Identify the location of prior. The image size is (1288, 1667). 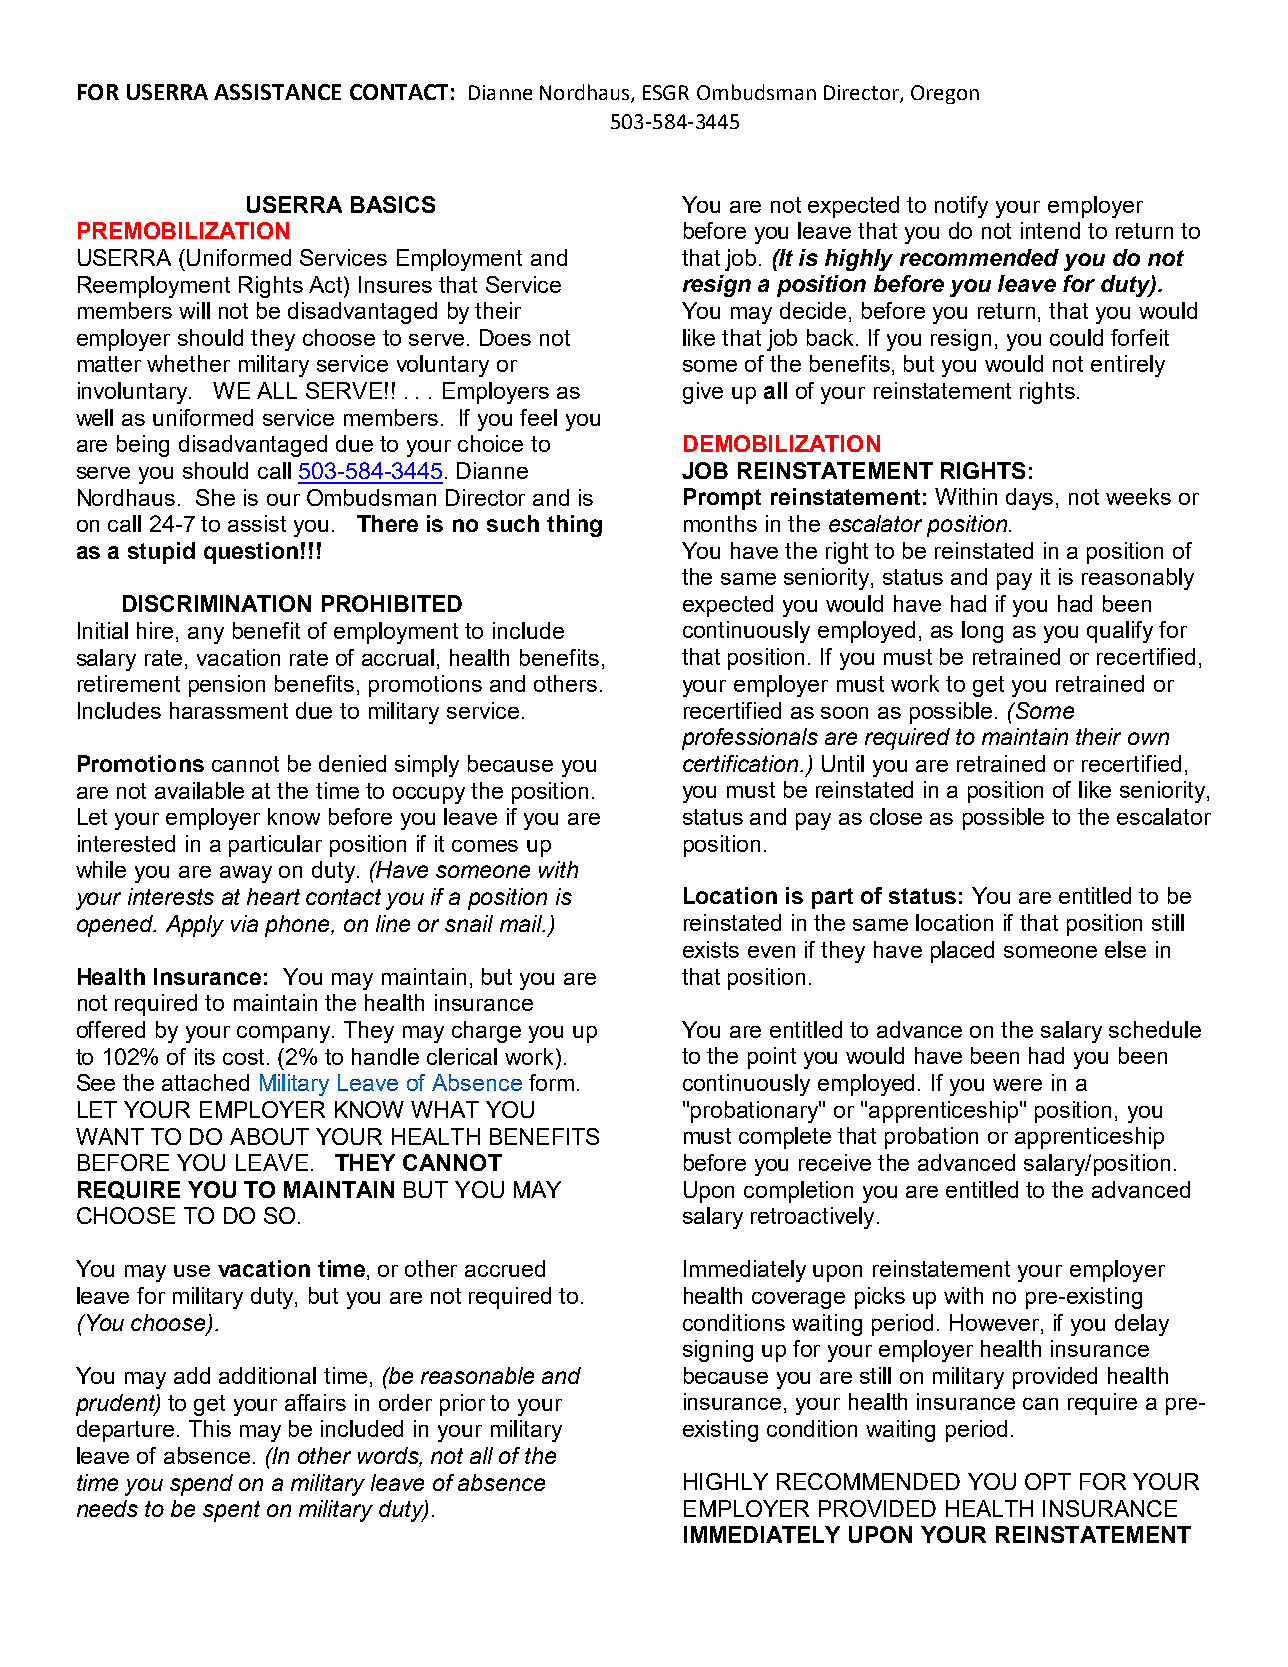
(462, 1405).
